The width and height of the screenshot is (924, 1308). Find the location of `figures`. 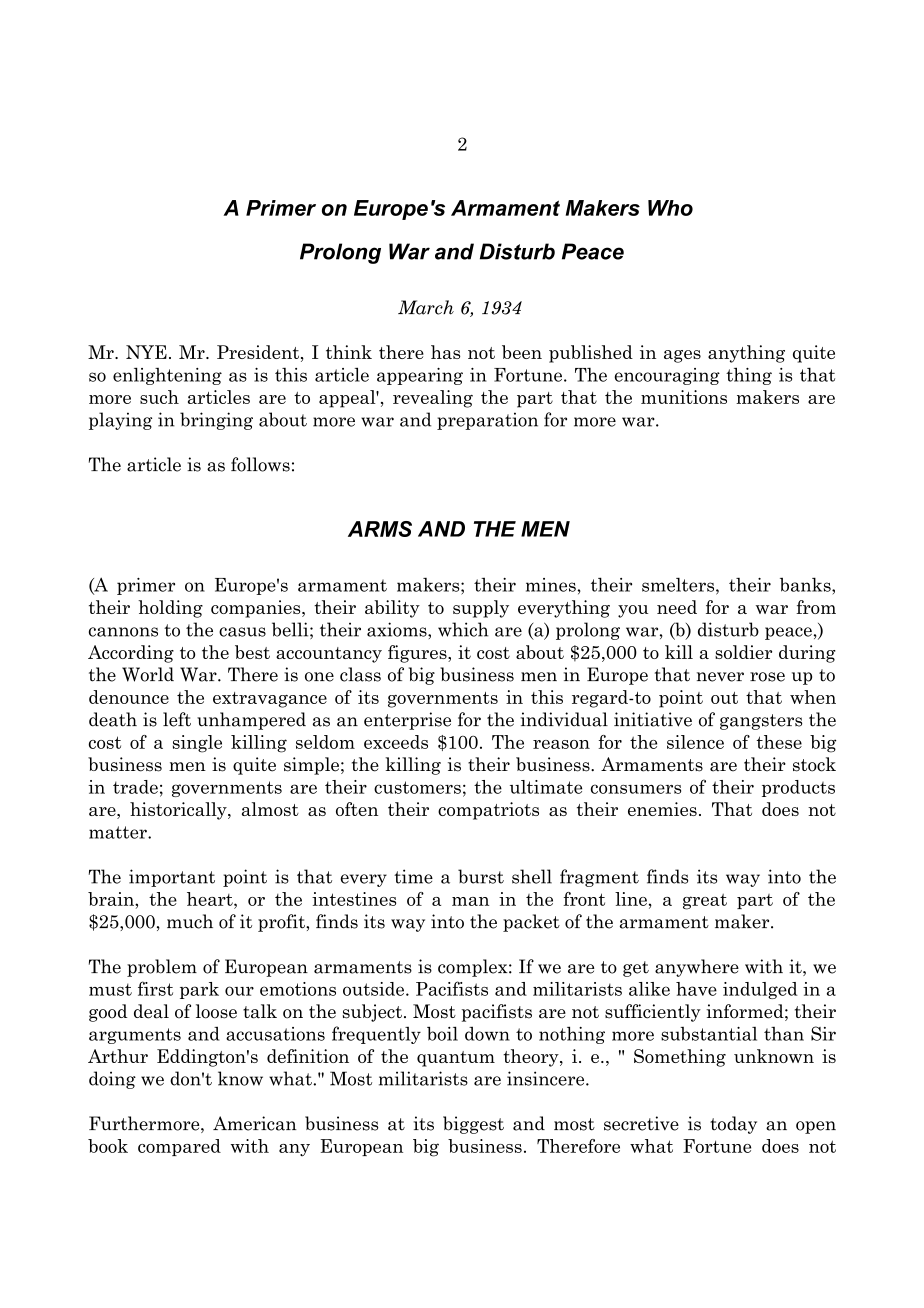

figures is located at coordinates (418, 654).
